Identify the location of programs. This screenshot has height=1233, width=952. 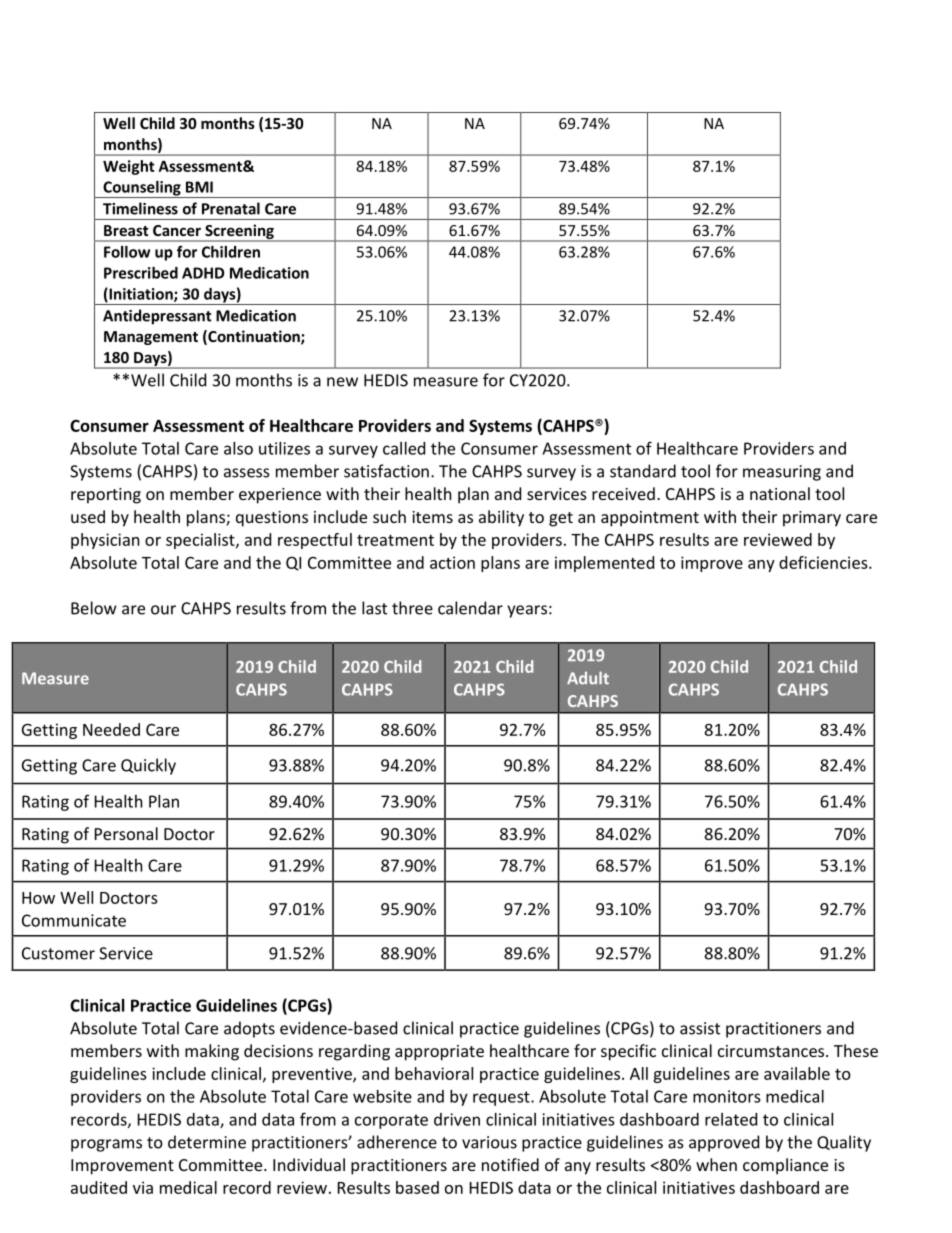
(106, 1145).
